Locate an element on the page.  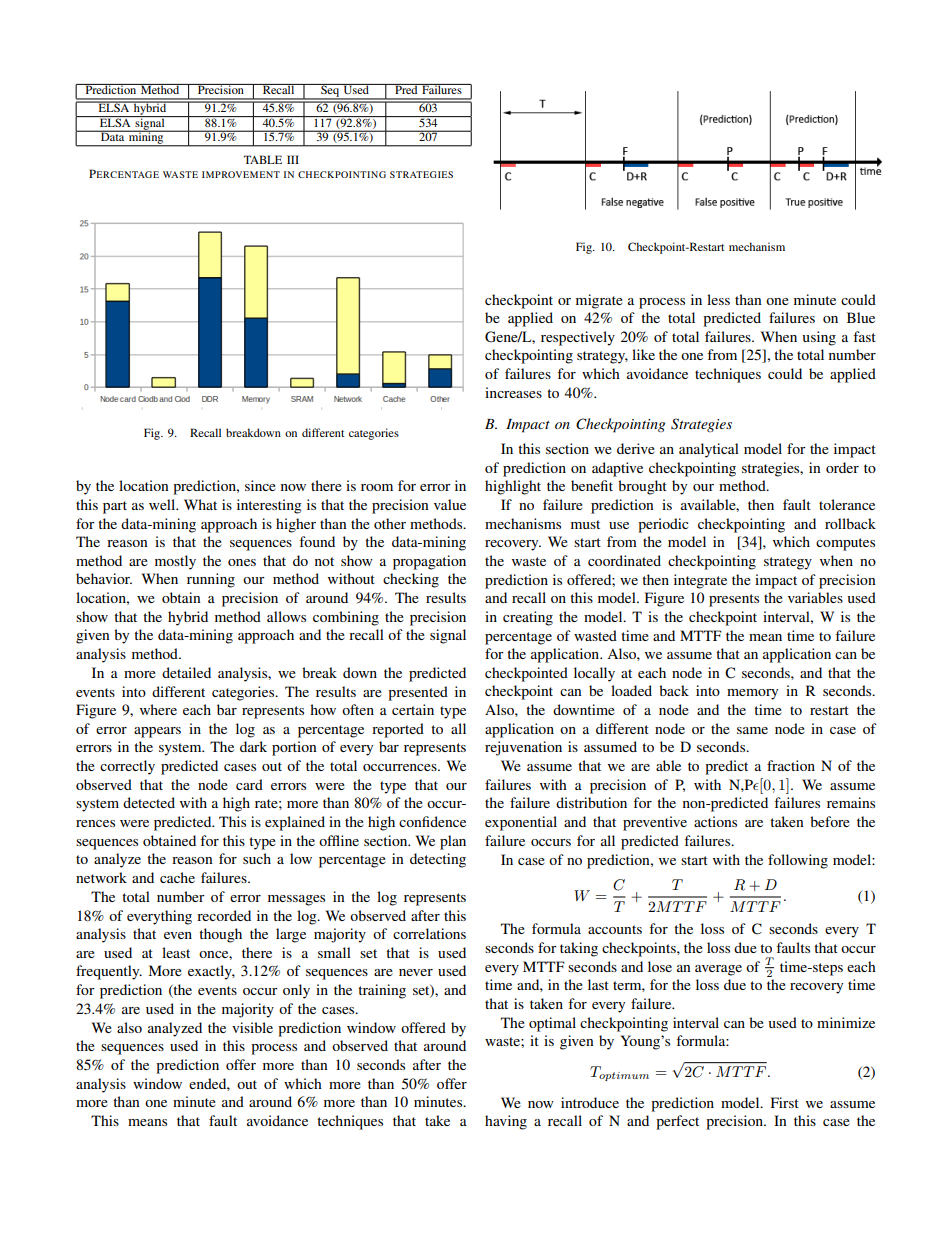
following is located at coordinates (798, 861).
